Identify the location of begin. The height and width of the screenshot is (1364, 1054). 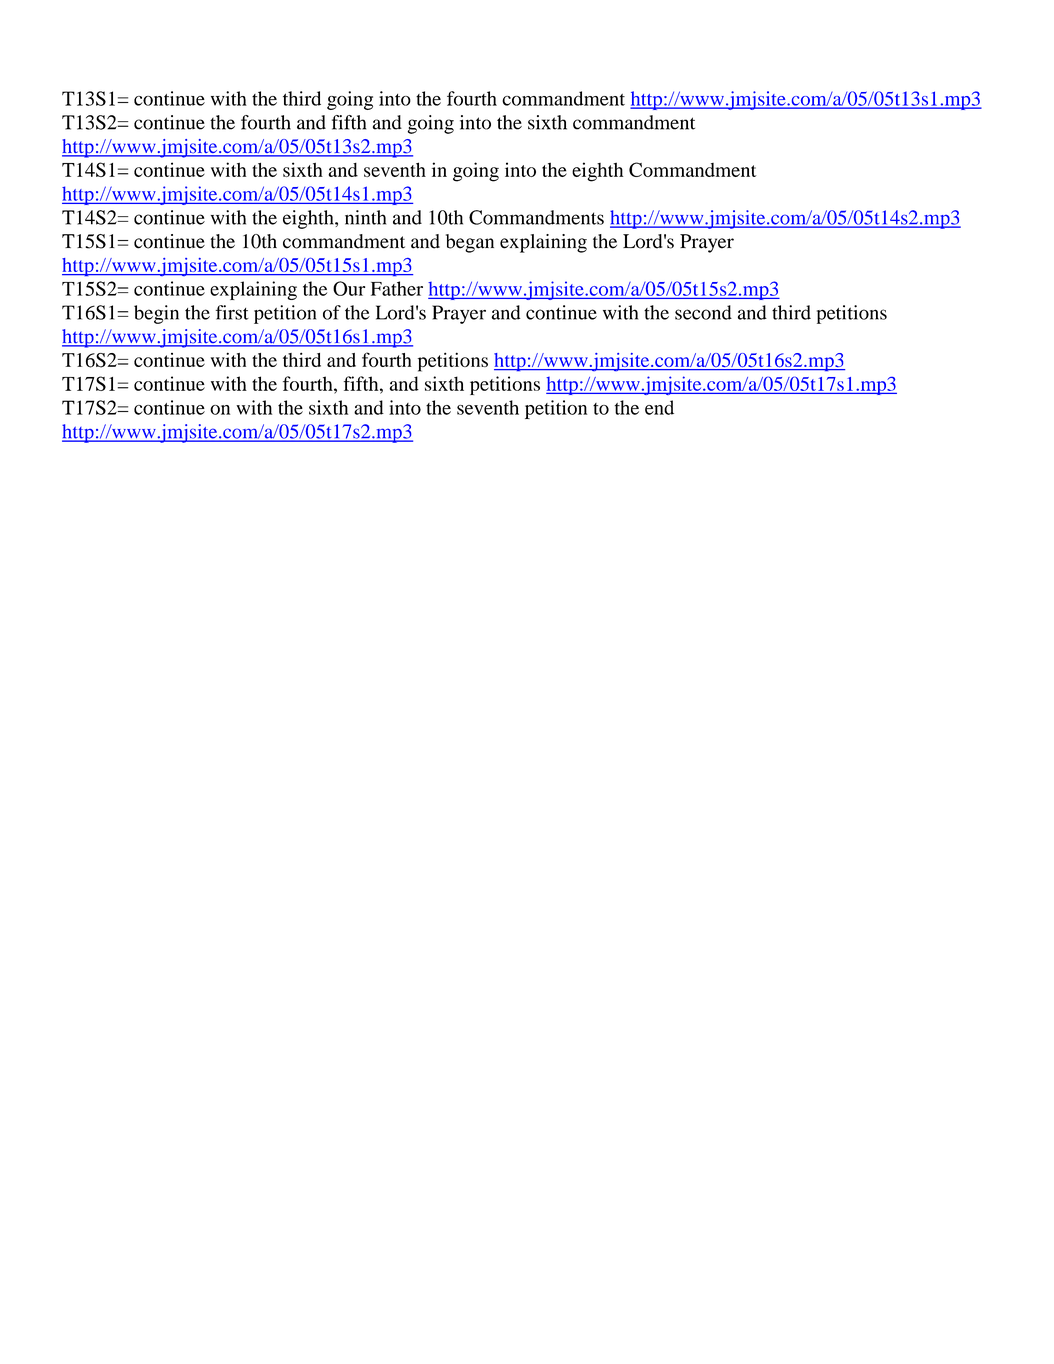
(156, 314).
